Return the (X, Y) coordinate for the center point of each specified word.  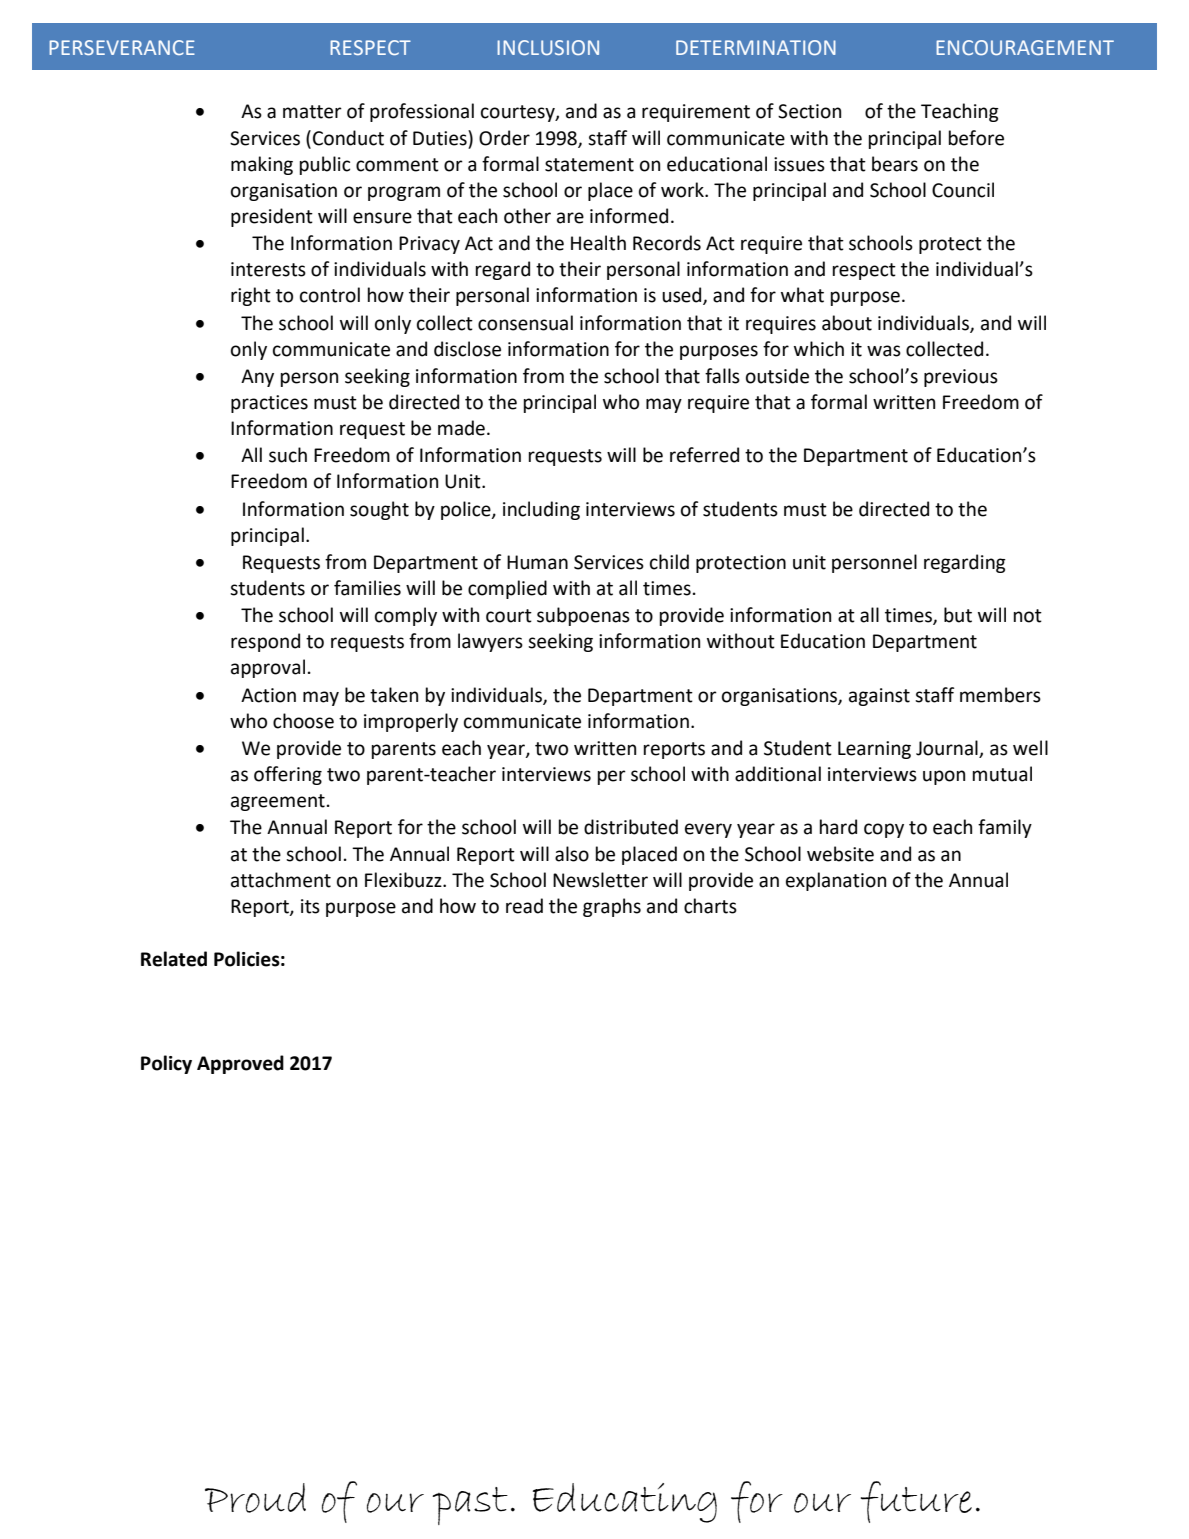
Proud (255, 1498)
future (916, 1502)
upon (944, 777)
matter (312, 112)
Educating (625, 1503)
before (976, 138)
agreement (278, 802)
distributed (631, 827)
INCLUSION (548, 47)
